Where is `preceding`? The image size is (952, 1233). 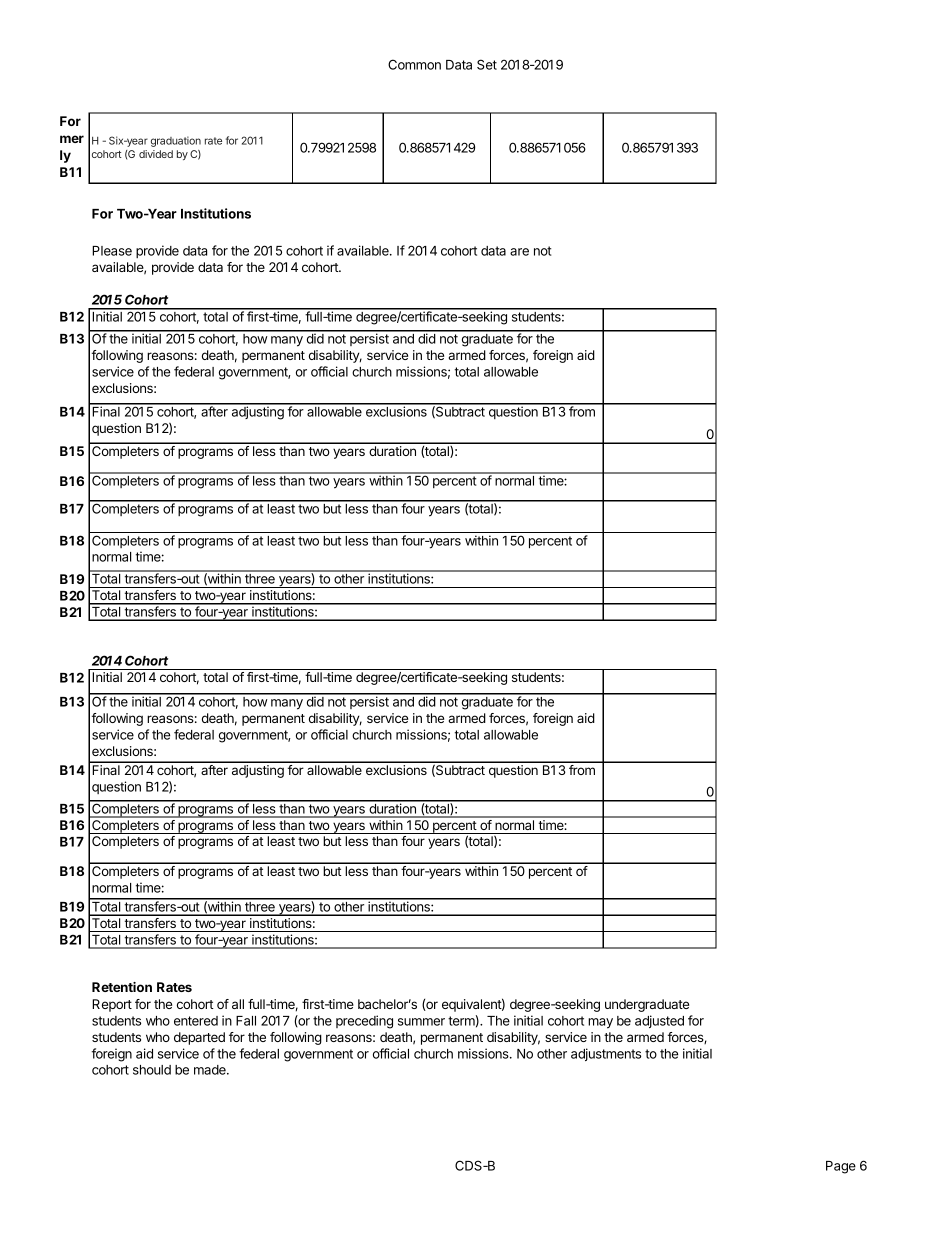 preceding is located at coordinates (364, 1022).
